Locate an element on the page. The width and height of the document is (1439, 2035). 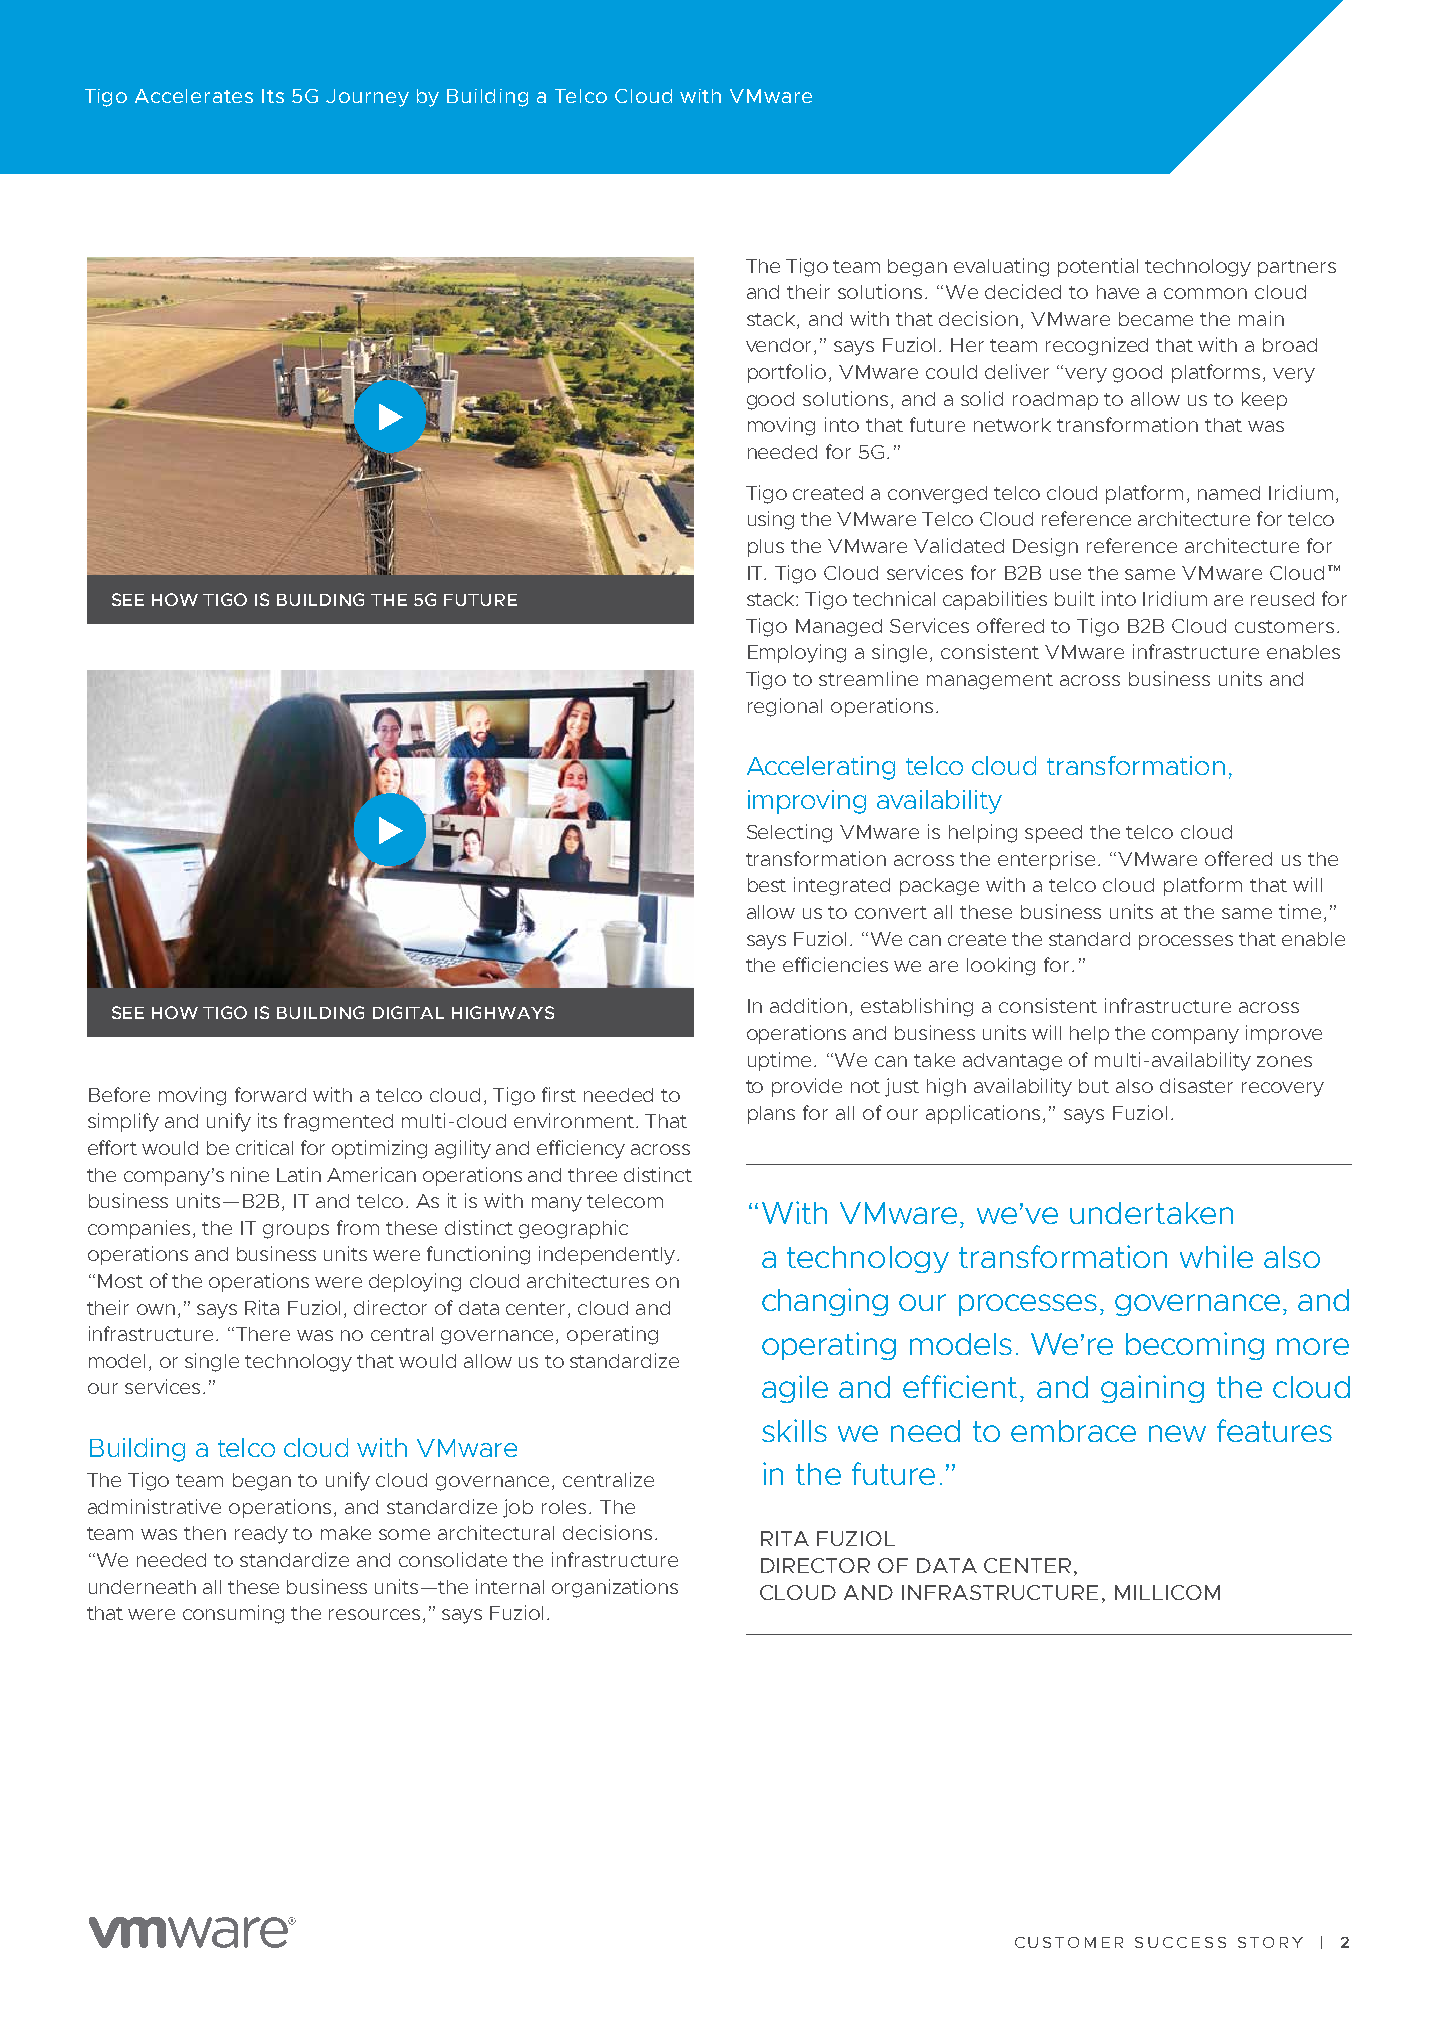
telecom is located at coordinates (625, 1201).
